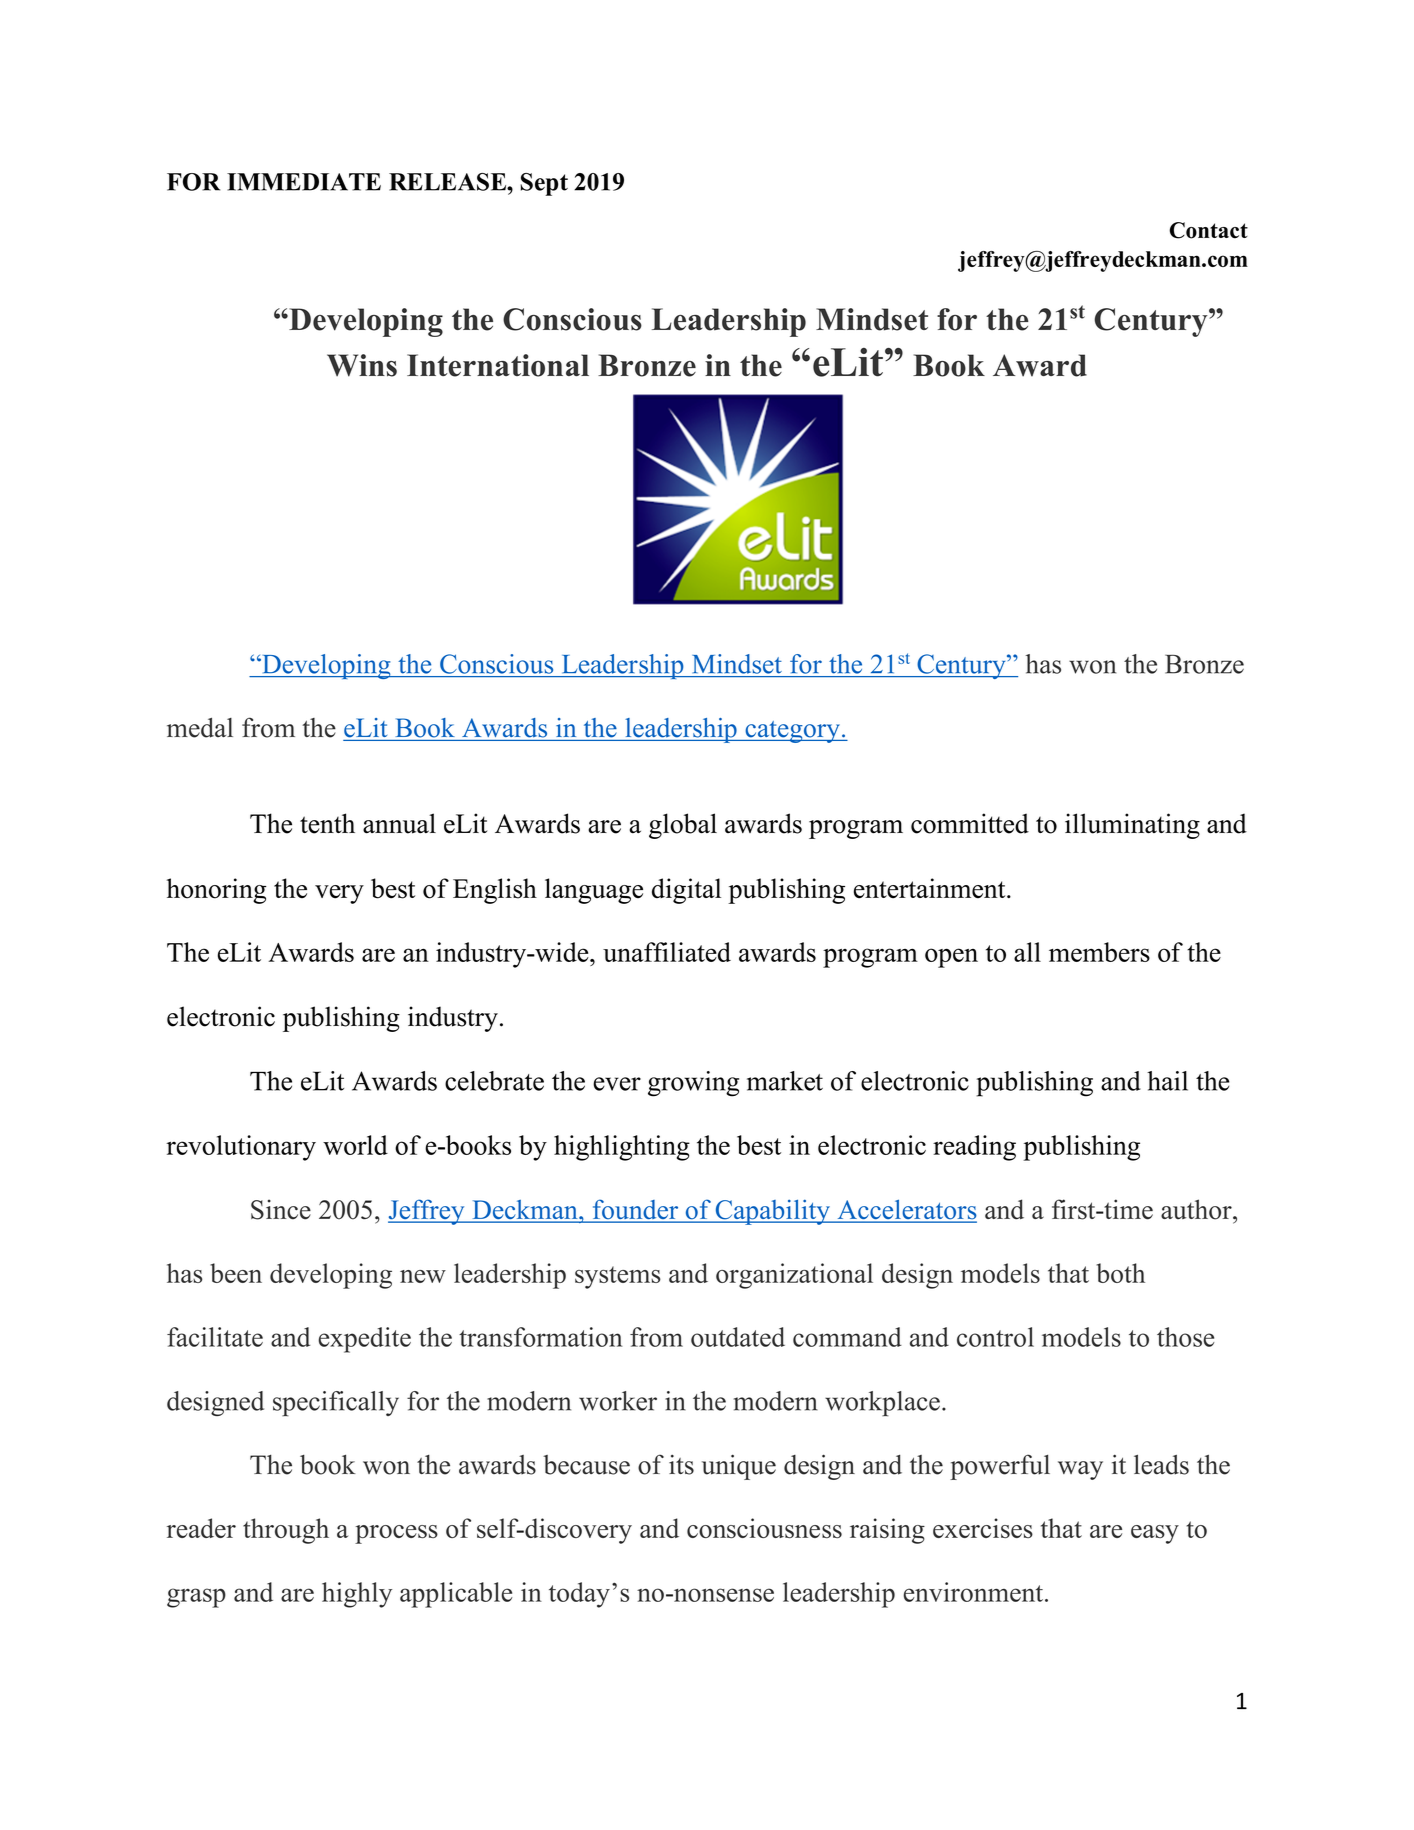 Image resolution: width=1414 pixels, height=1830 pixels. Describe the element at coordinates (681, 1465) in the screenshot. I see `its` at that location.
